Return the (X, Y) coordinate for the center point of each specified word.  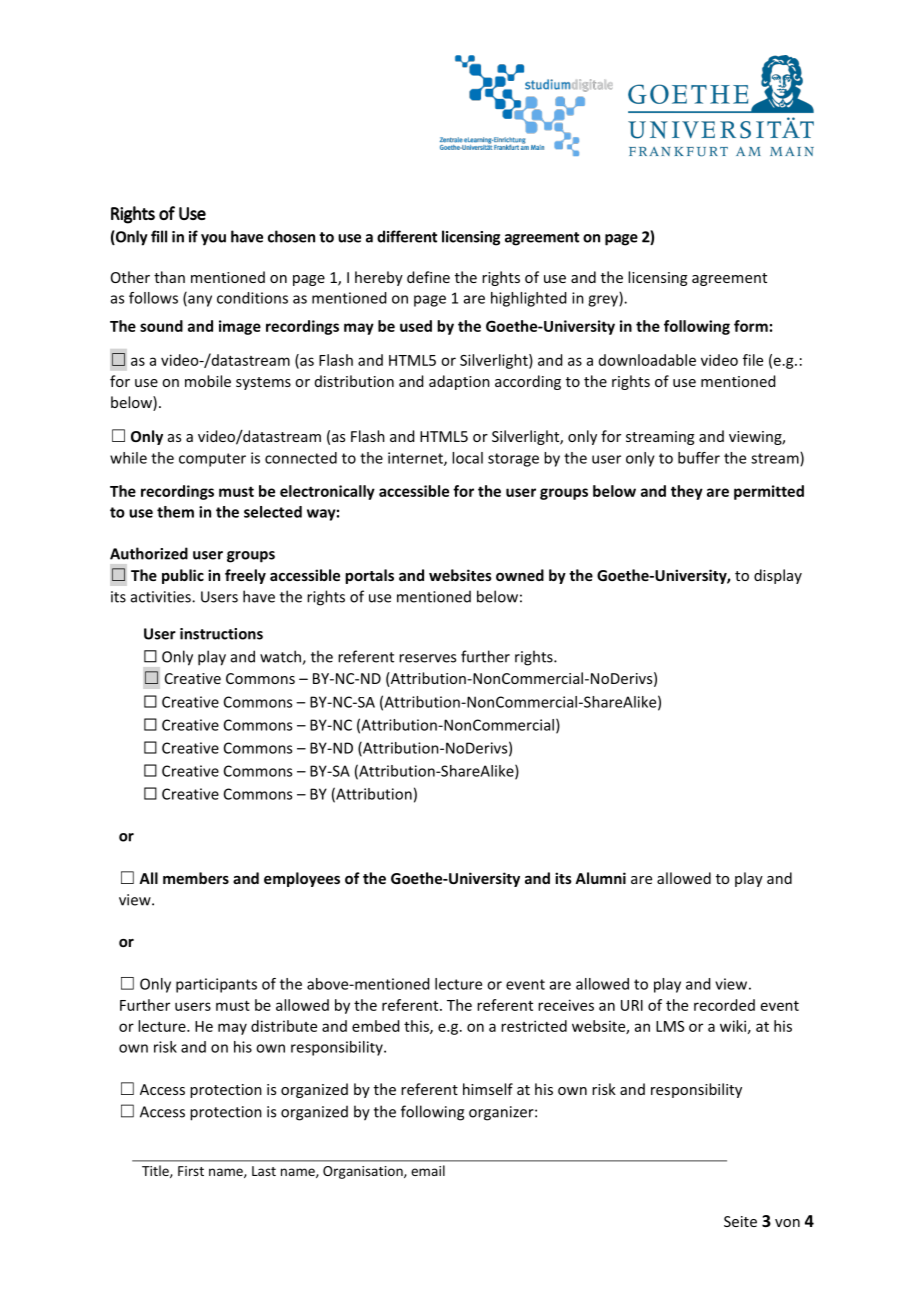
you (213, 240)
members (196, 878)
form (751, 326)
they (687, 492)
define (428, 277)
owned (520, 575)
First (191, 1171)
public (183, 576)
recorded (724, 1005)
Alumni (600, 878)
